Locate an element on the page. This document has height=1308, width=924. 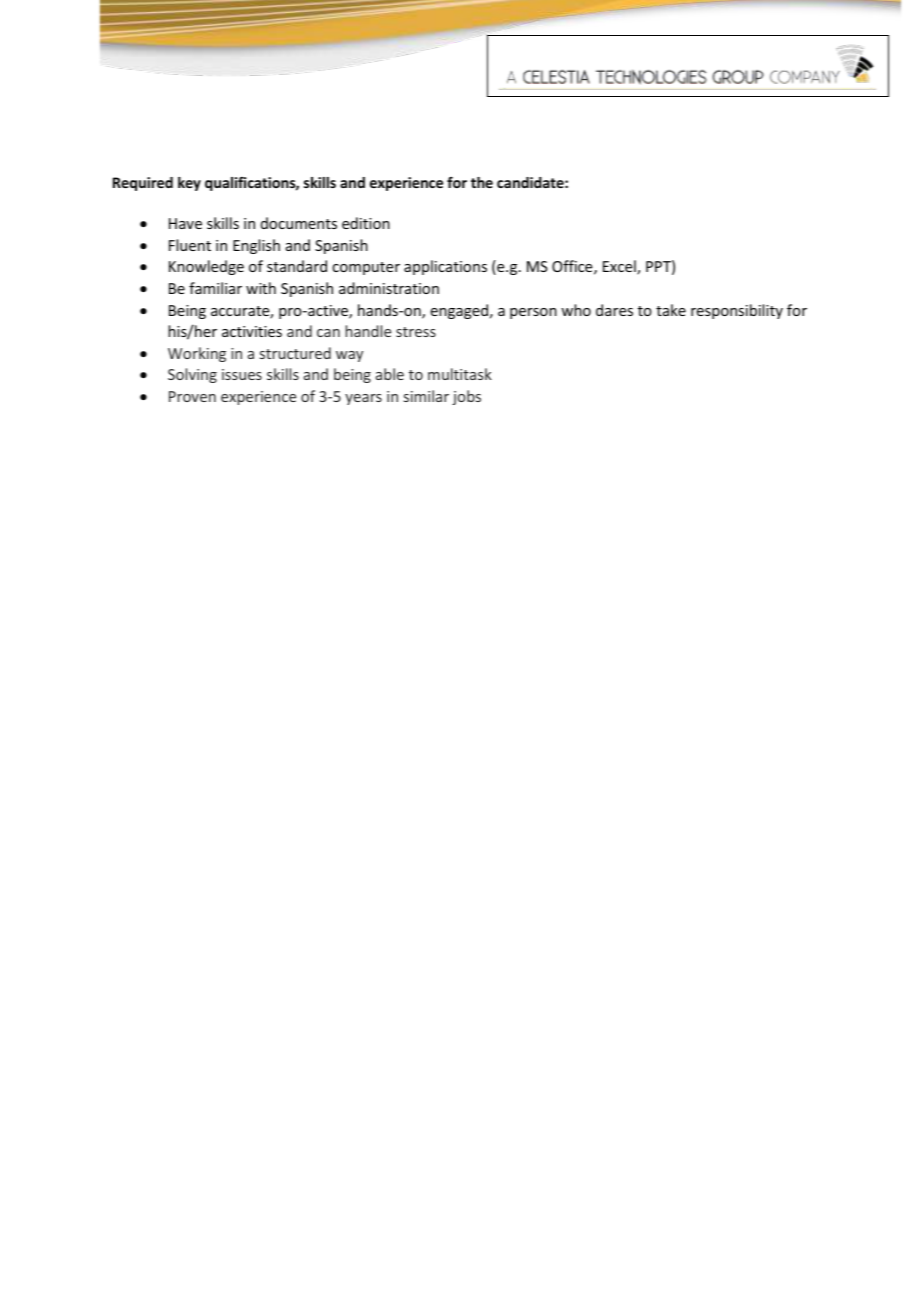
Fluent is located at coordinates (190, 245).
